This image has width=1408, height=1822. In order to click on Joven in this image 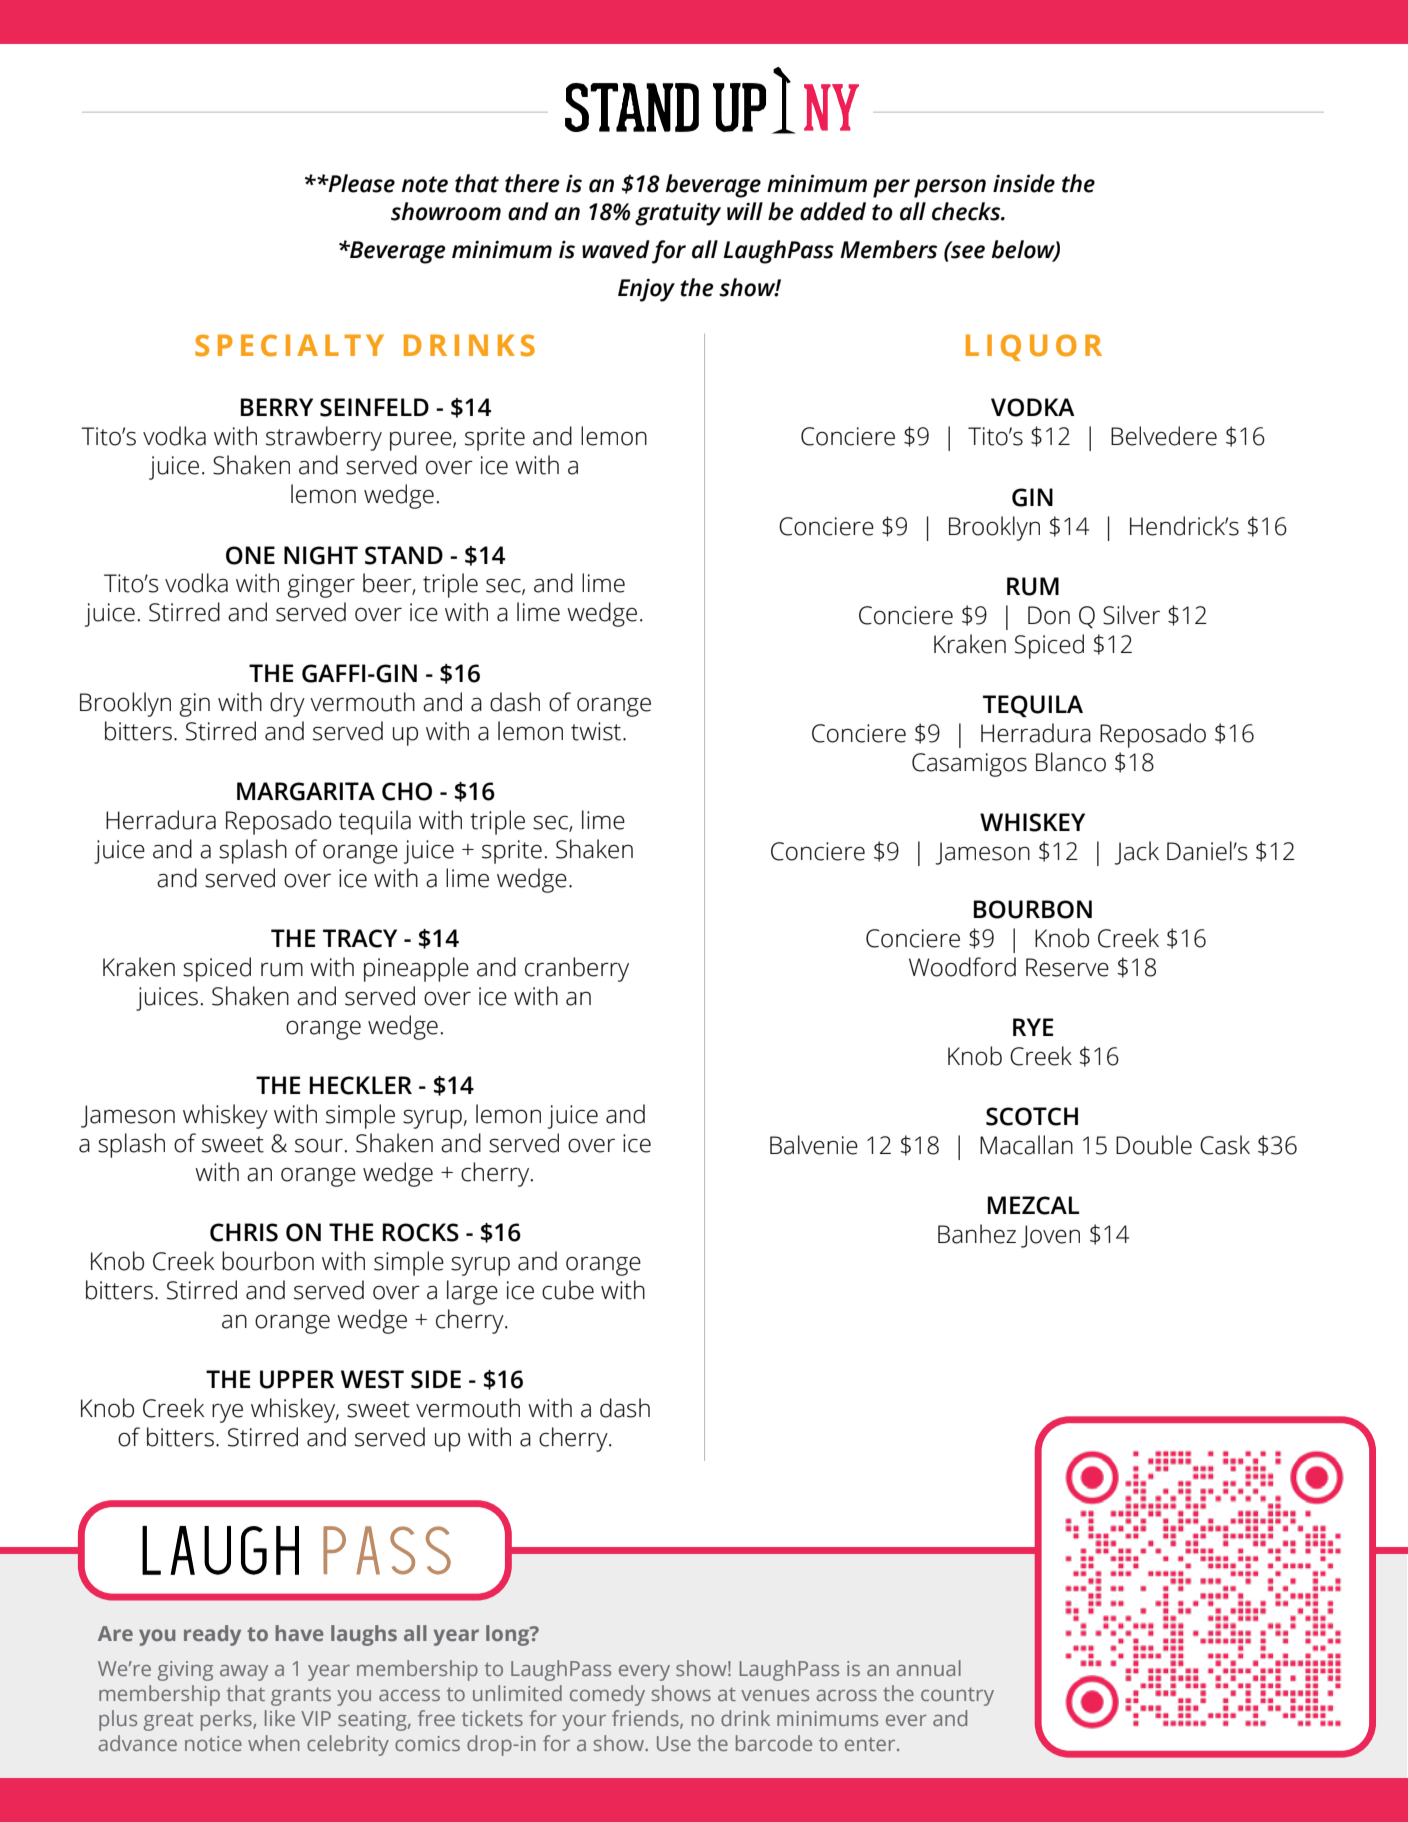, I will do `click(1050, 1236)`.
